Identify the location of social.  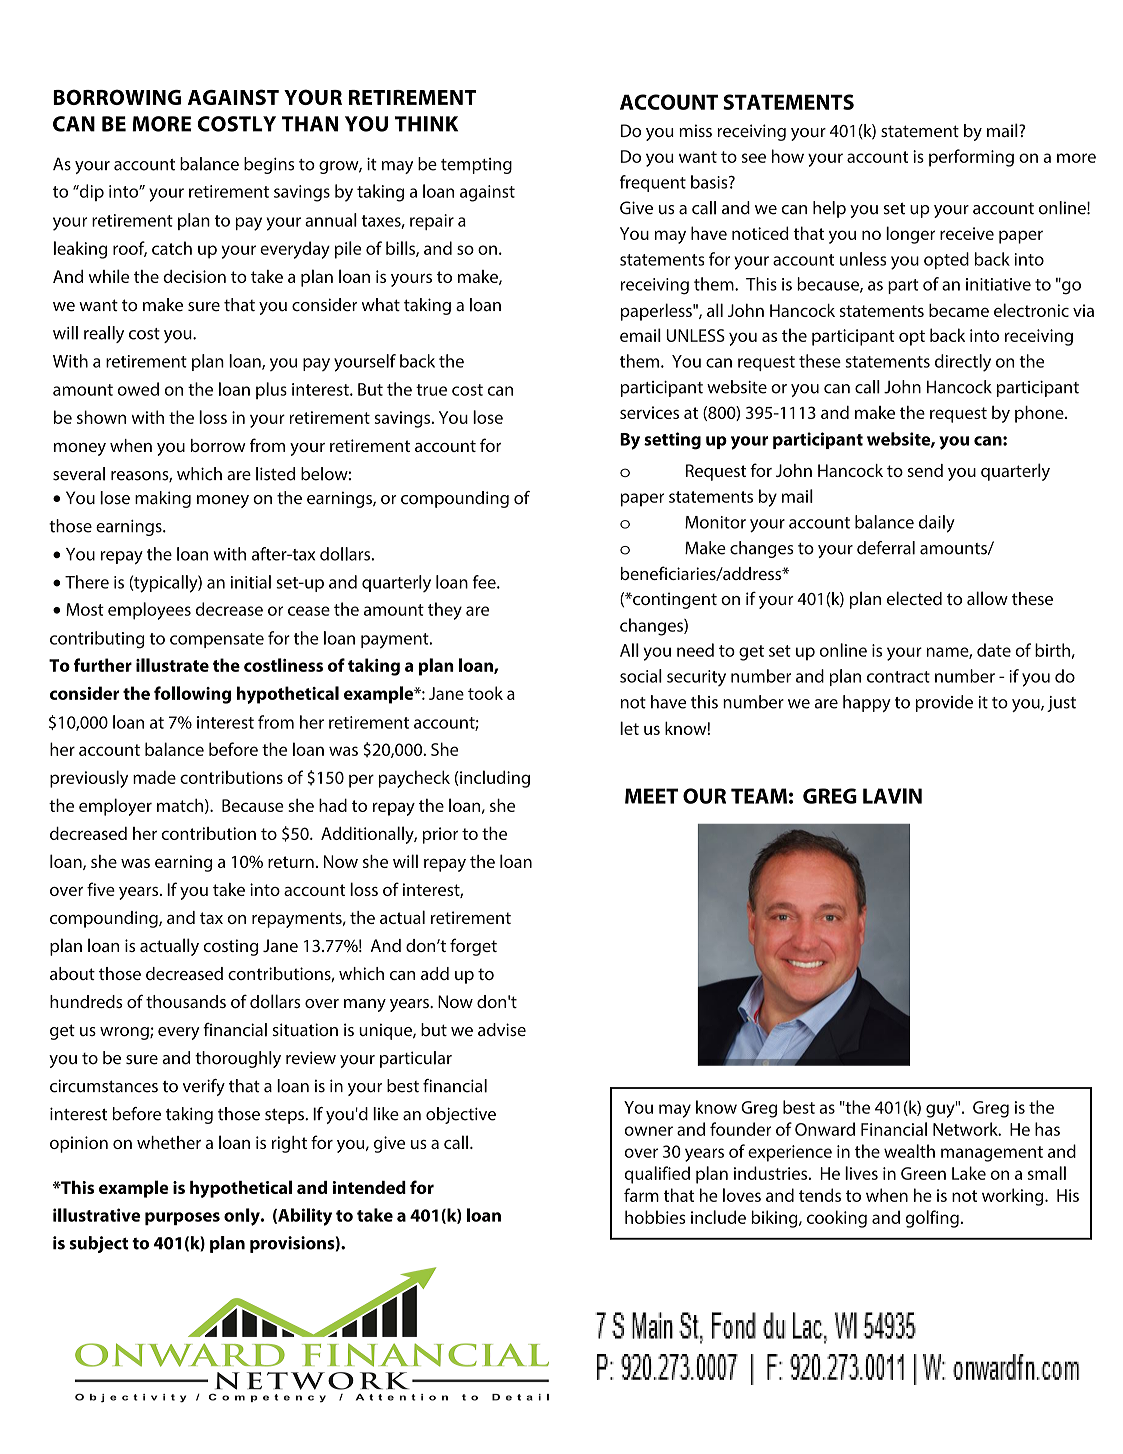
(641, 676).
